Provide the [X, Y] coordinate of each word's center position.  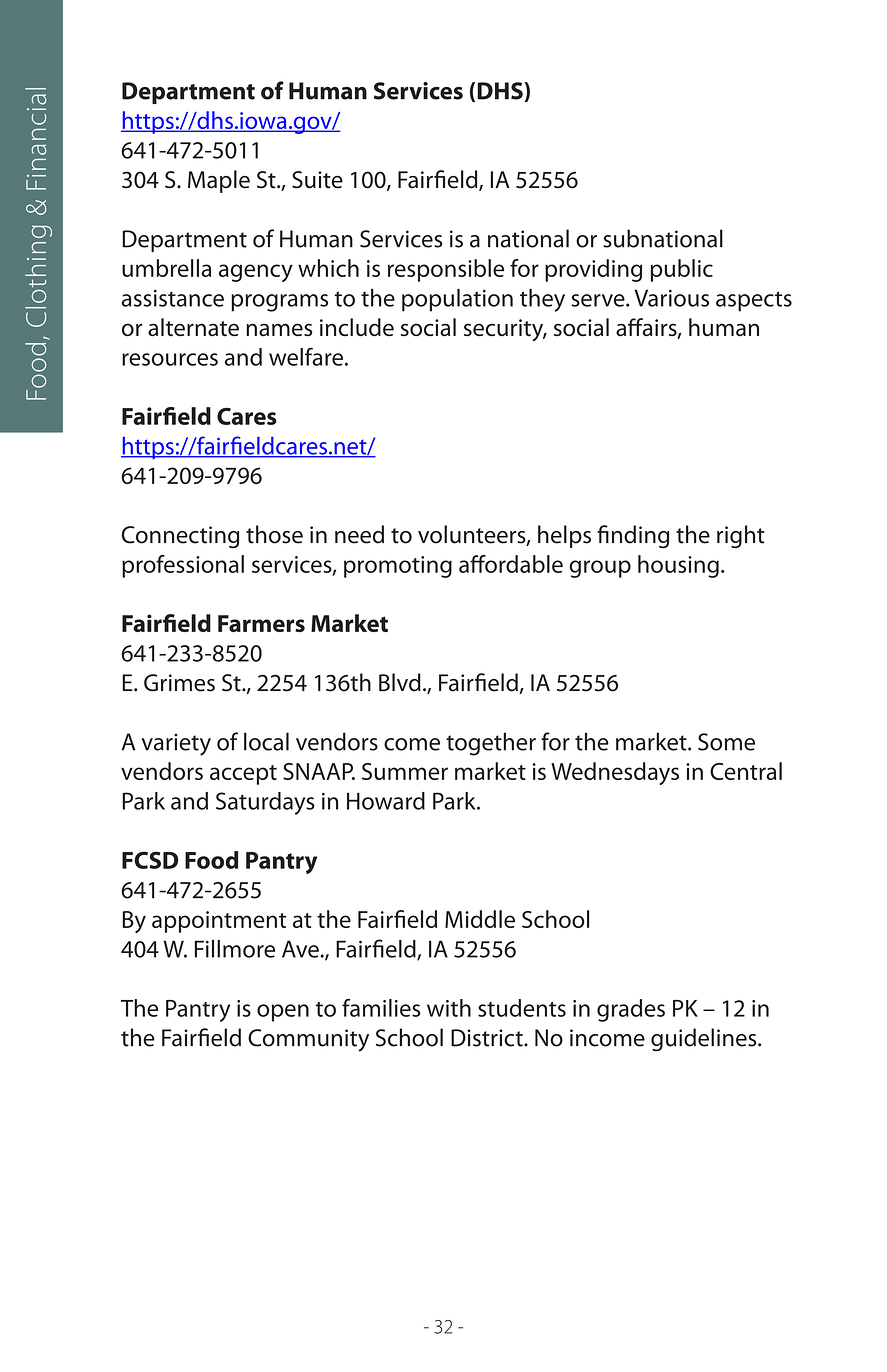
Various [671, 298]
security [505, 330]
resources [170, 359]
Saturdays [265, 803]
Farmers [261, 623]
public [681, 270]
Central [746, 771]
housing [678, 566]
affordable [511, 564]
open [283, 1013]
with [449, 1008]
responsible [446, 270]
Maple [219, 181]
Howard [386, 801]
